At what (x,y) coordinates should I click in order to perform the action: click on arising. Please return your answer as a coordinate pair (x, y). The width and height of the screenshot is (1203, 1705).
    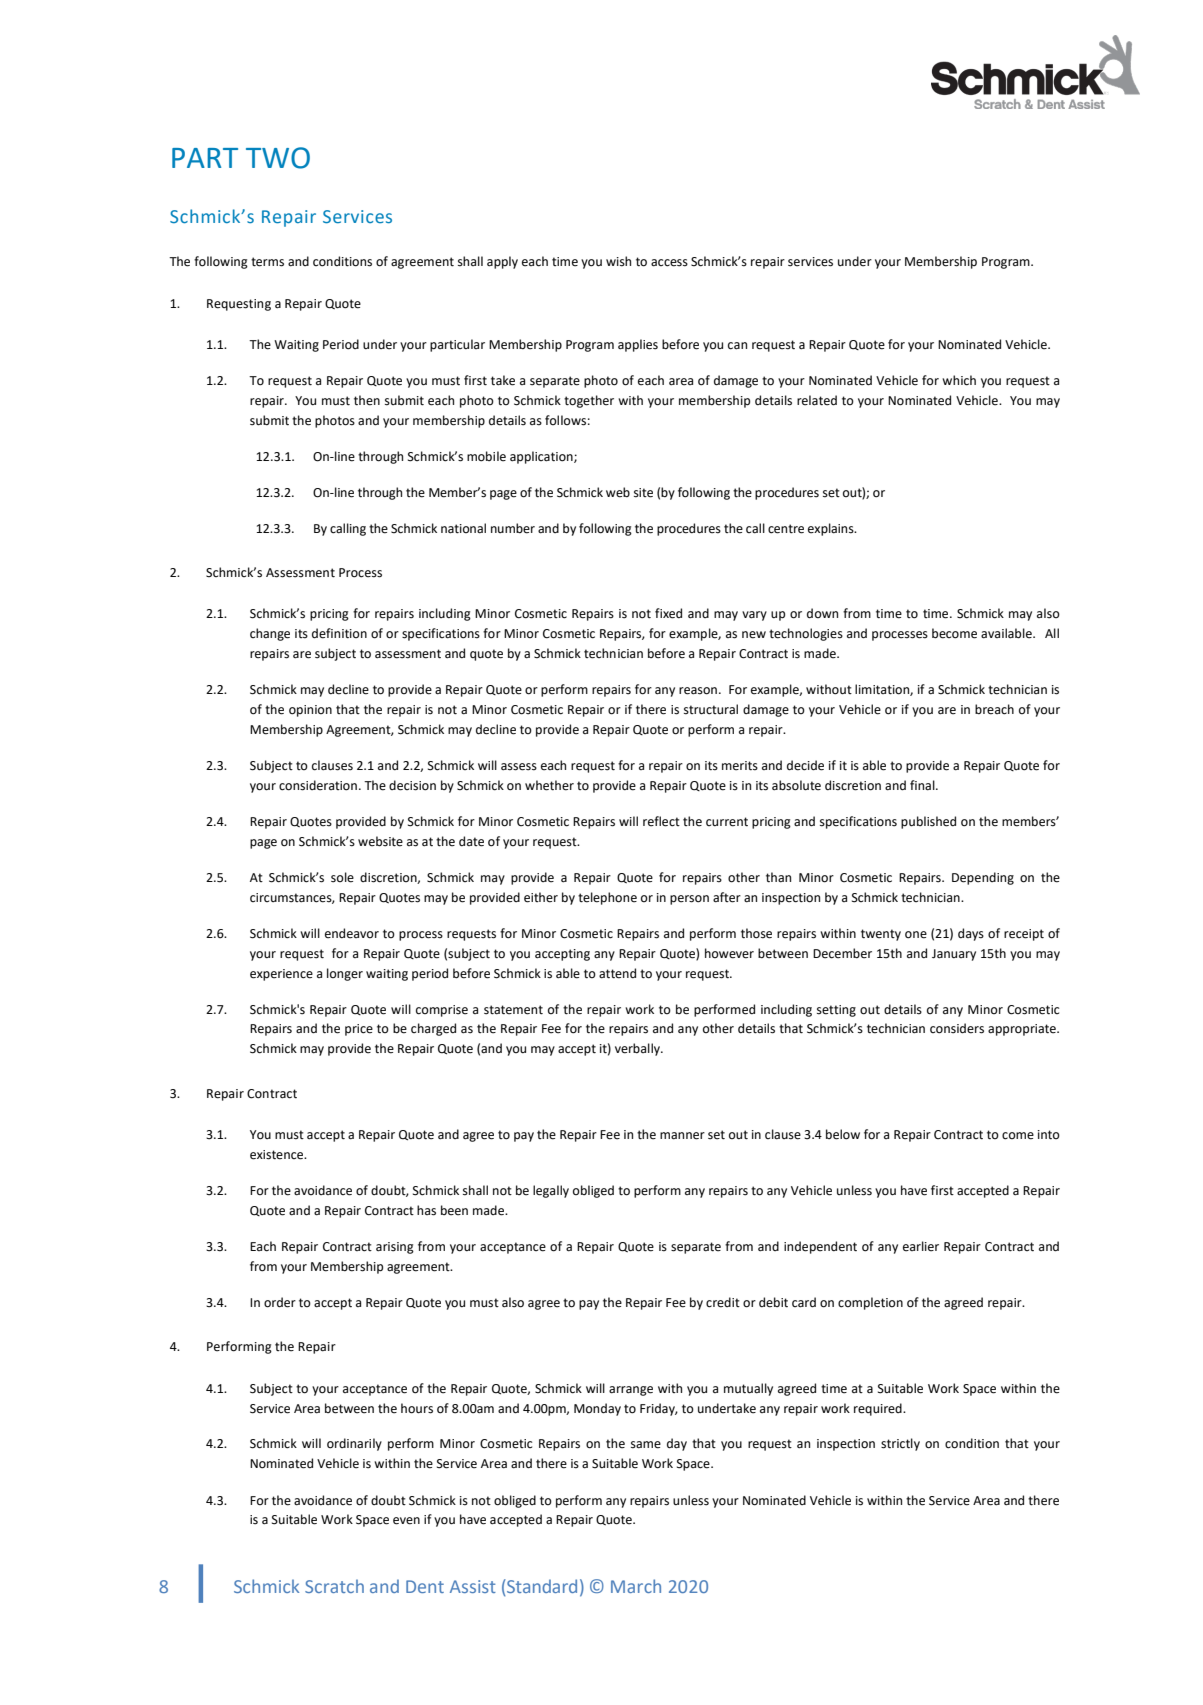
    Looking at the image, I should click on (395, 1248).
